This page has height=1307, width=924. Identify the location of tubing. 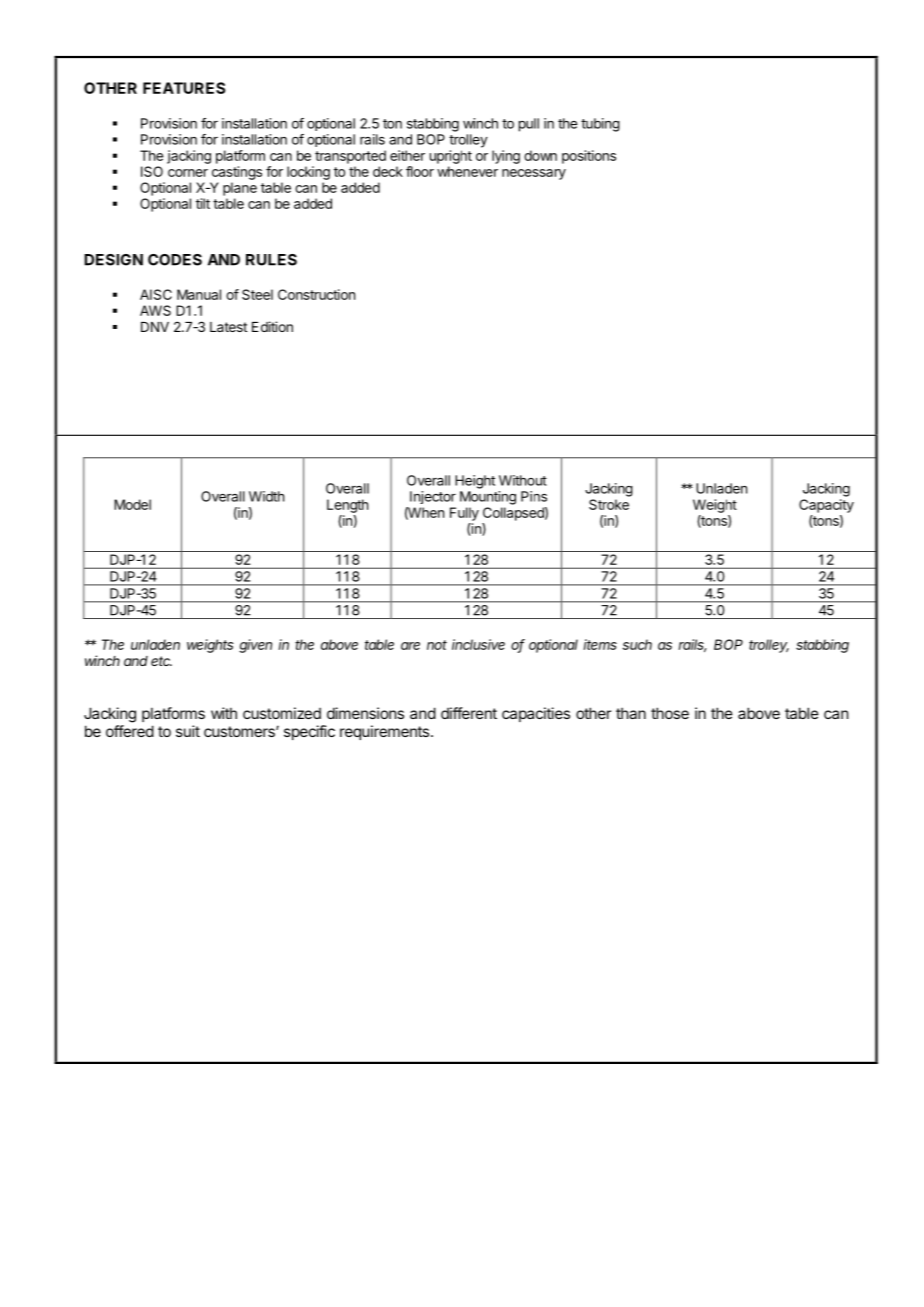
(600, 125).
